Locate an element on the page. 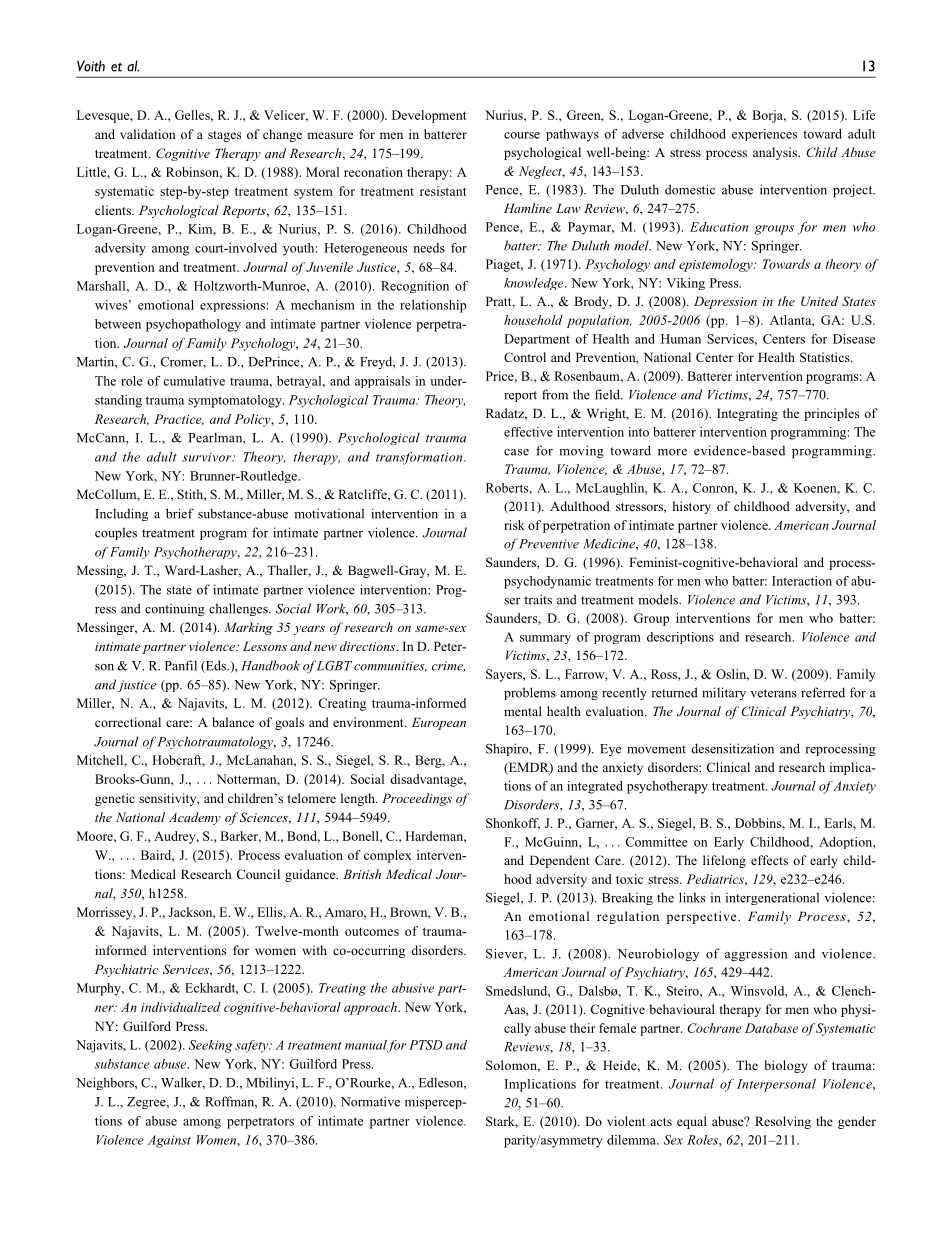  veterans is located at coordinates (773, 693).
